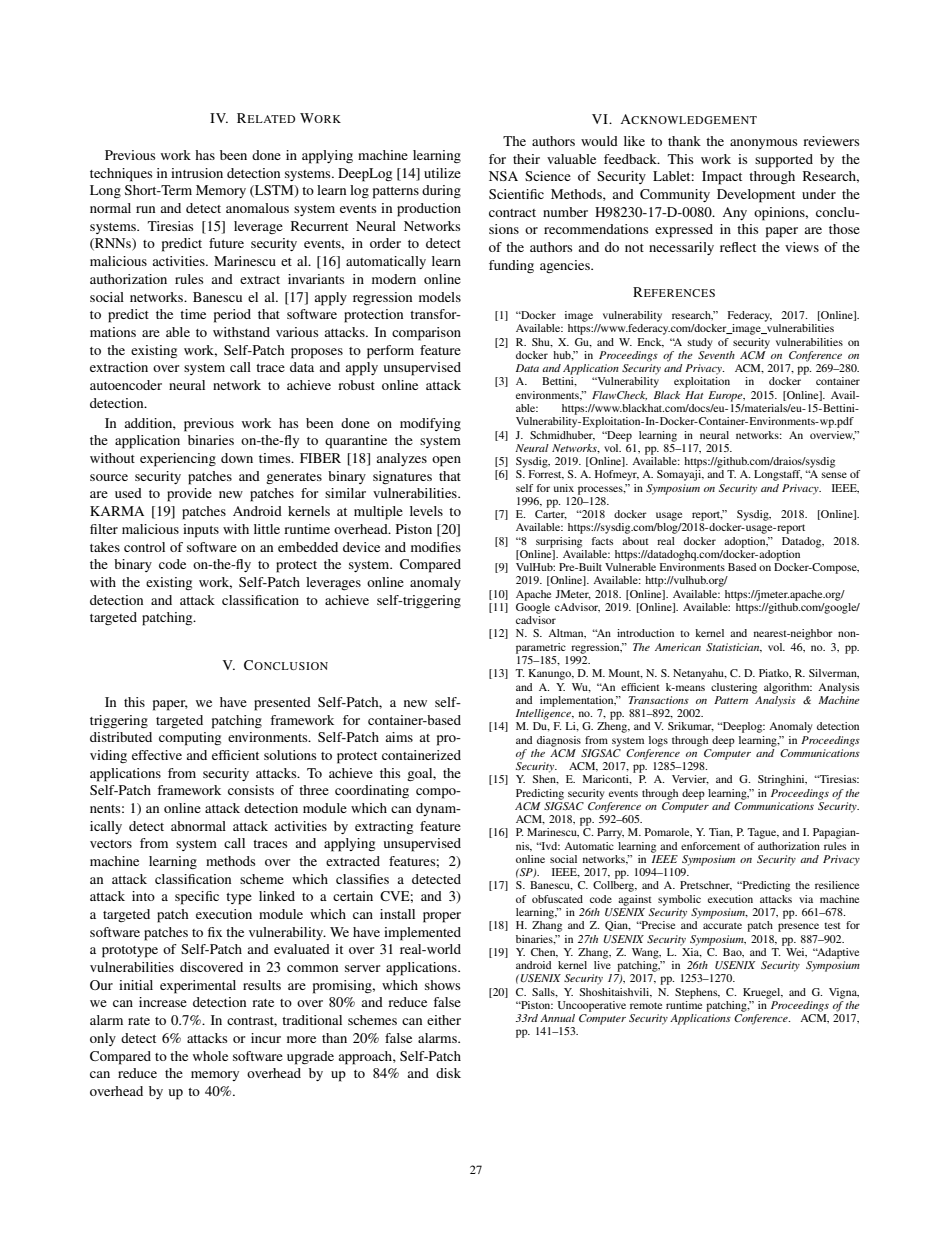  Describe the element at coordinates (190, 739) in the screenshot. I see `computing` at that location.
